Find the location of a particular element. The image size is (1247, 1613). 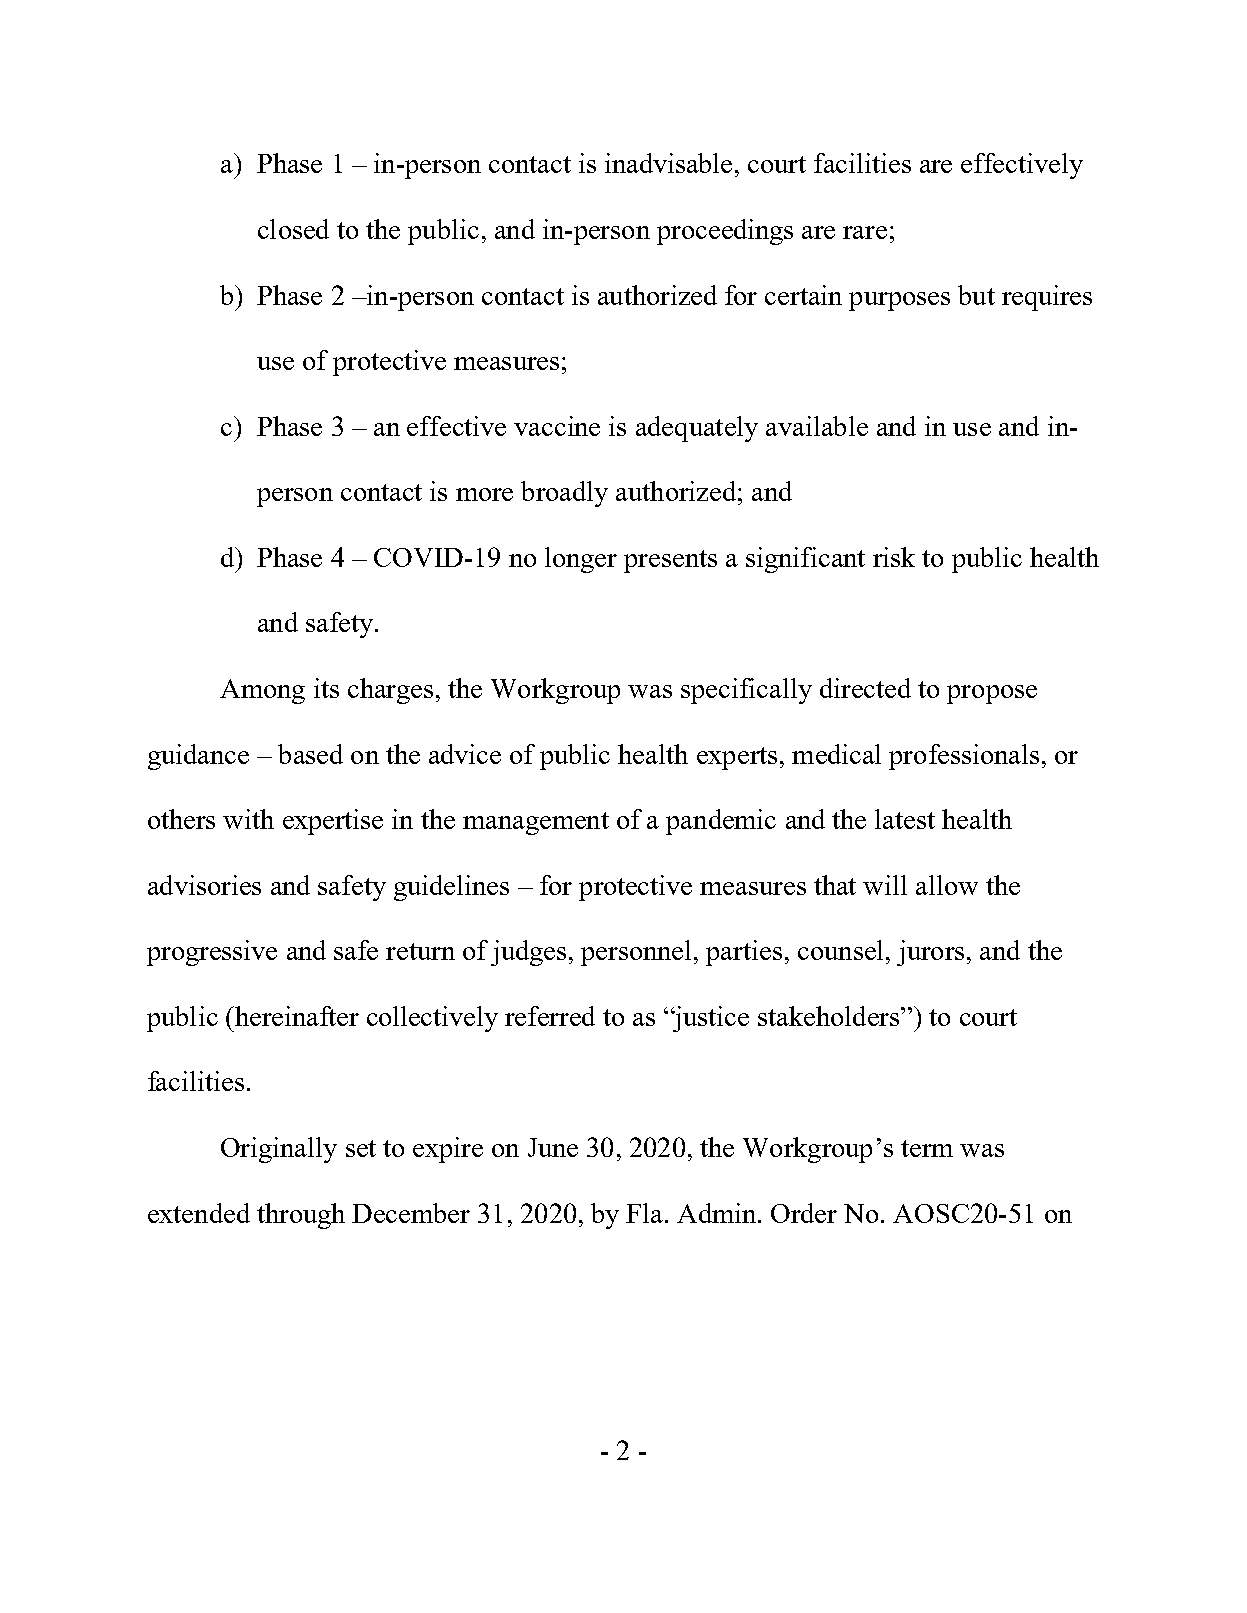

rare is located at coordinates (865, 232).
